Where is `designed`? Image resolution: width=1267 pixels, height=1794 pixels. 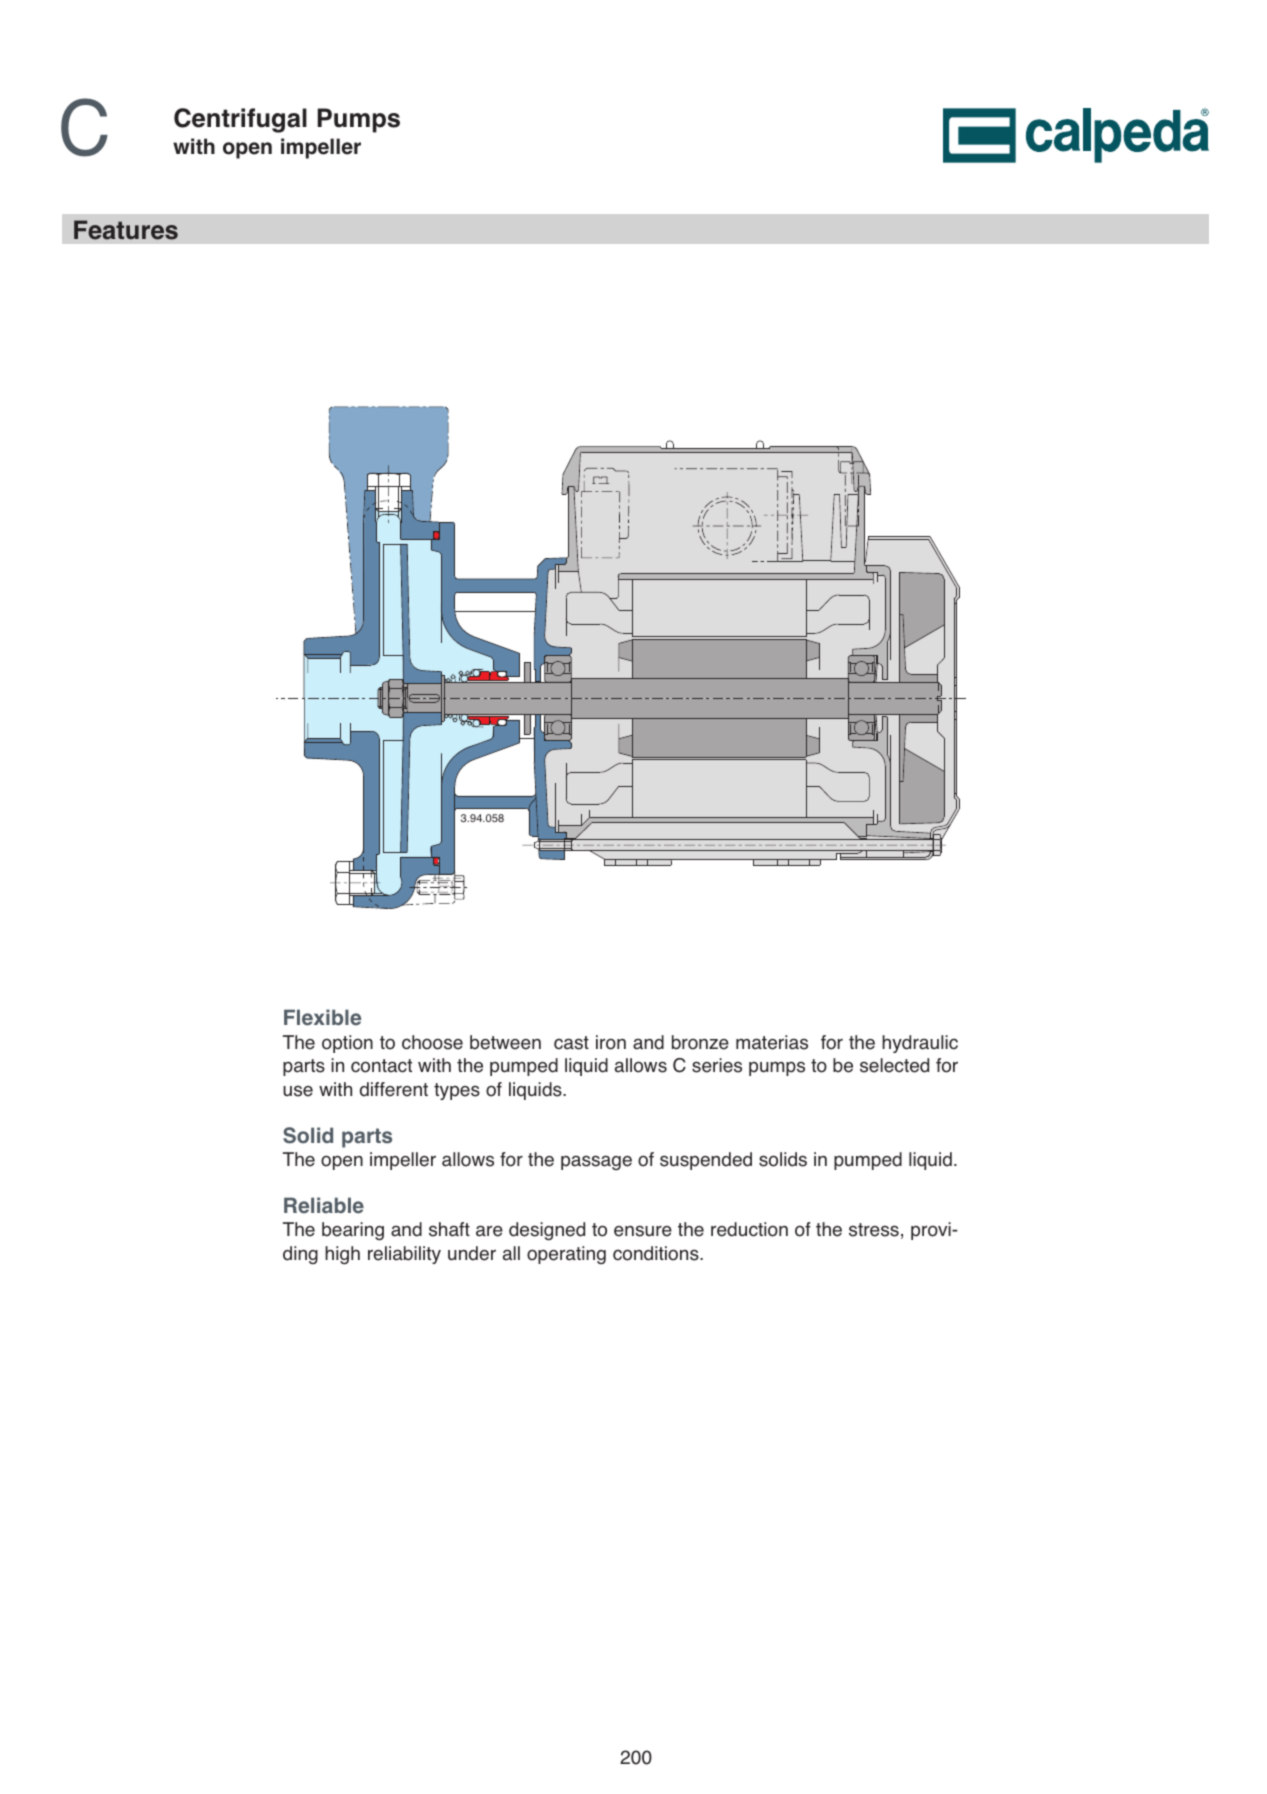 designed is located at coordinates (547, 1231).
